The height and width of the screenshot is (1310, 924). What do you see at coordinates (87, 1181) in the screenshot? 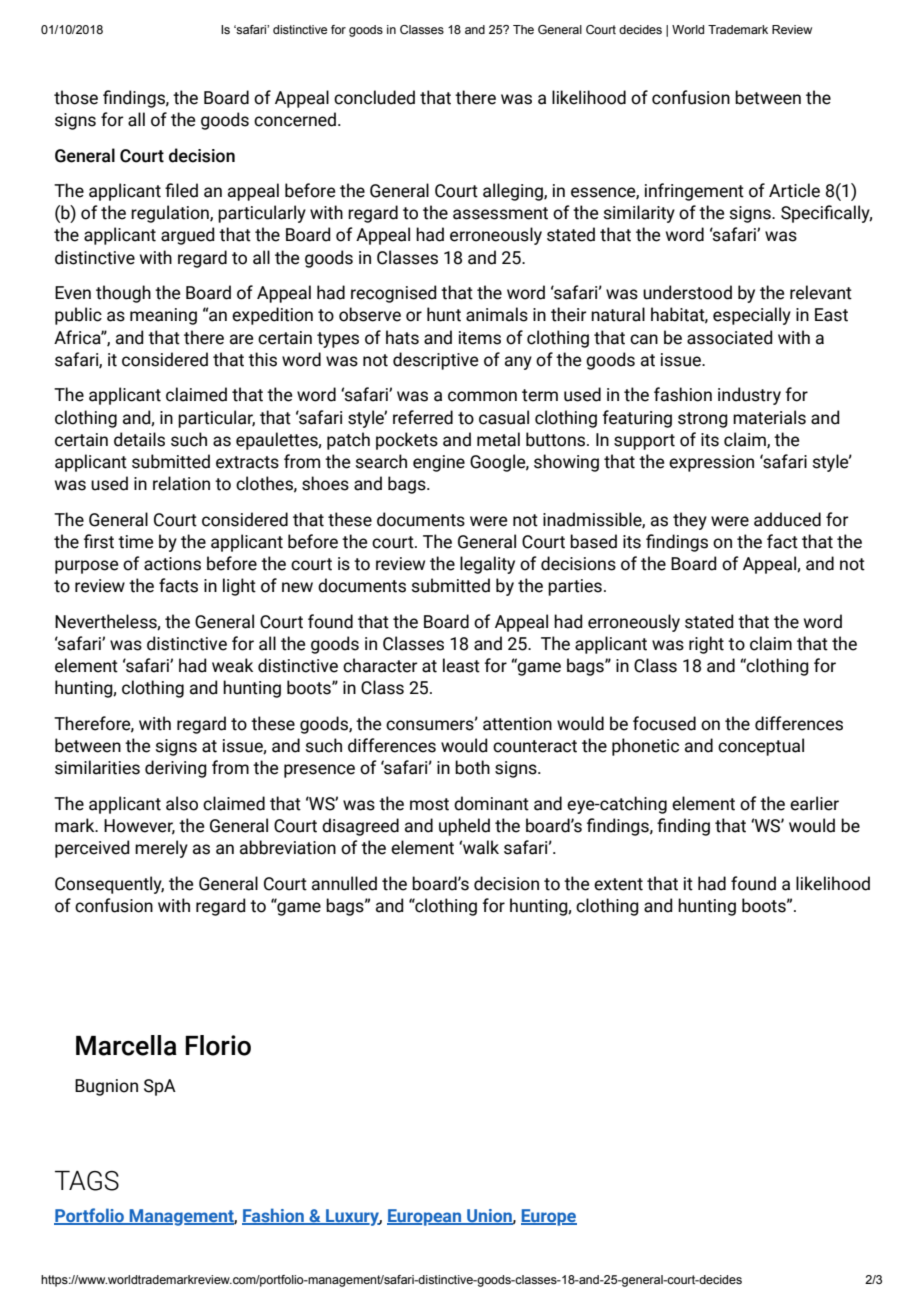
I see `TAGS` at bounding box center [87, 1181].
